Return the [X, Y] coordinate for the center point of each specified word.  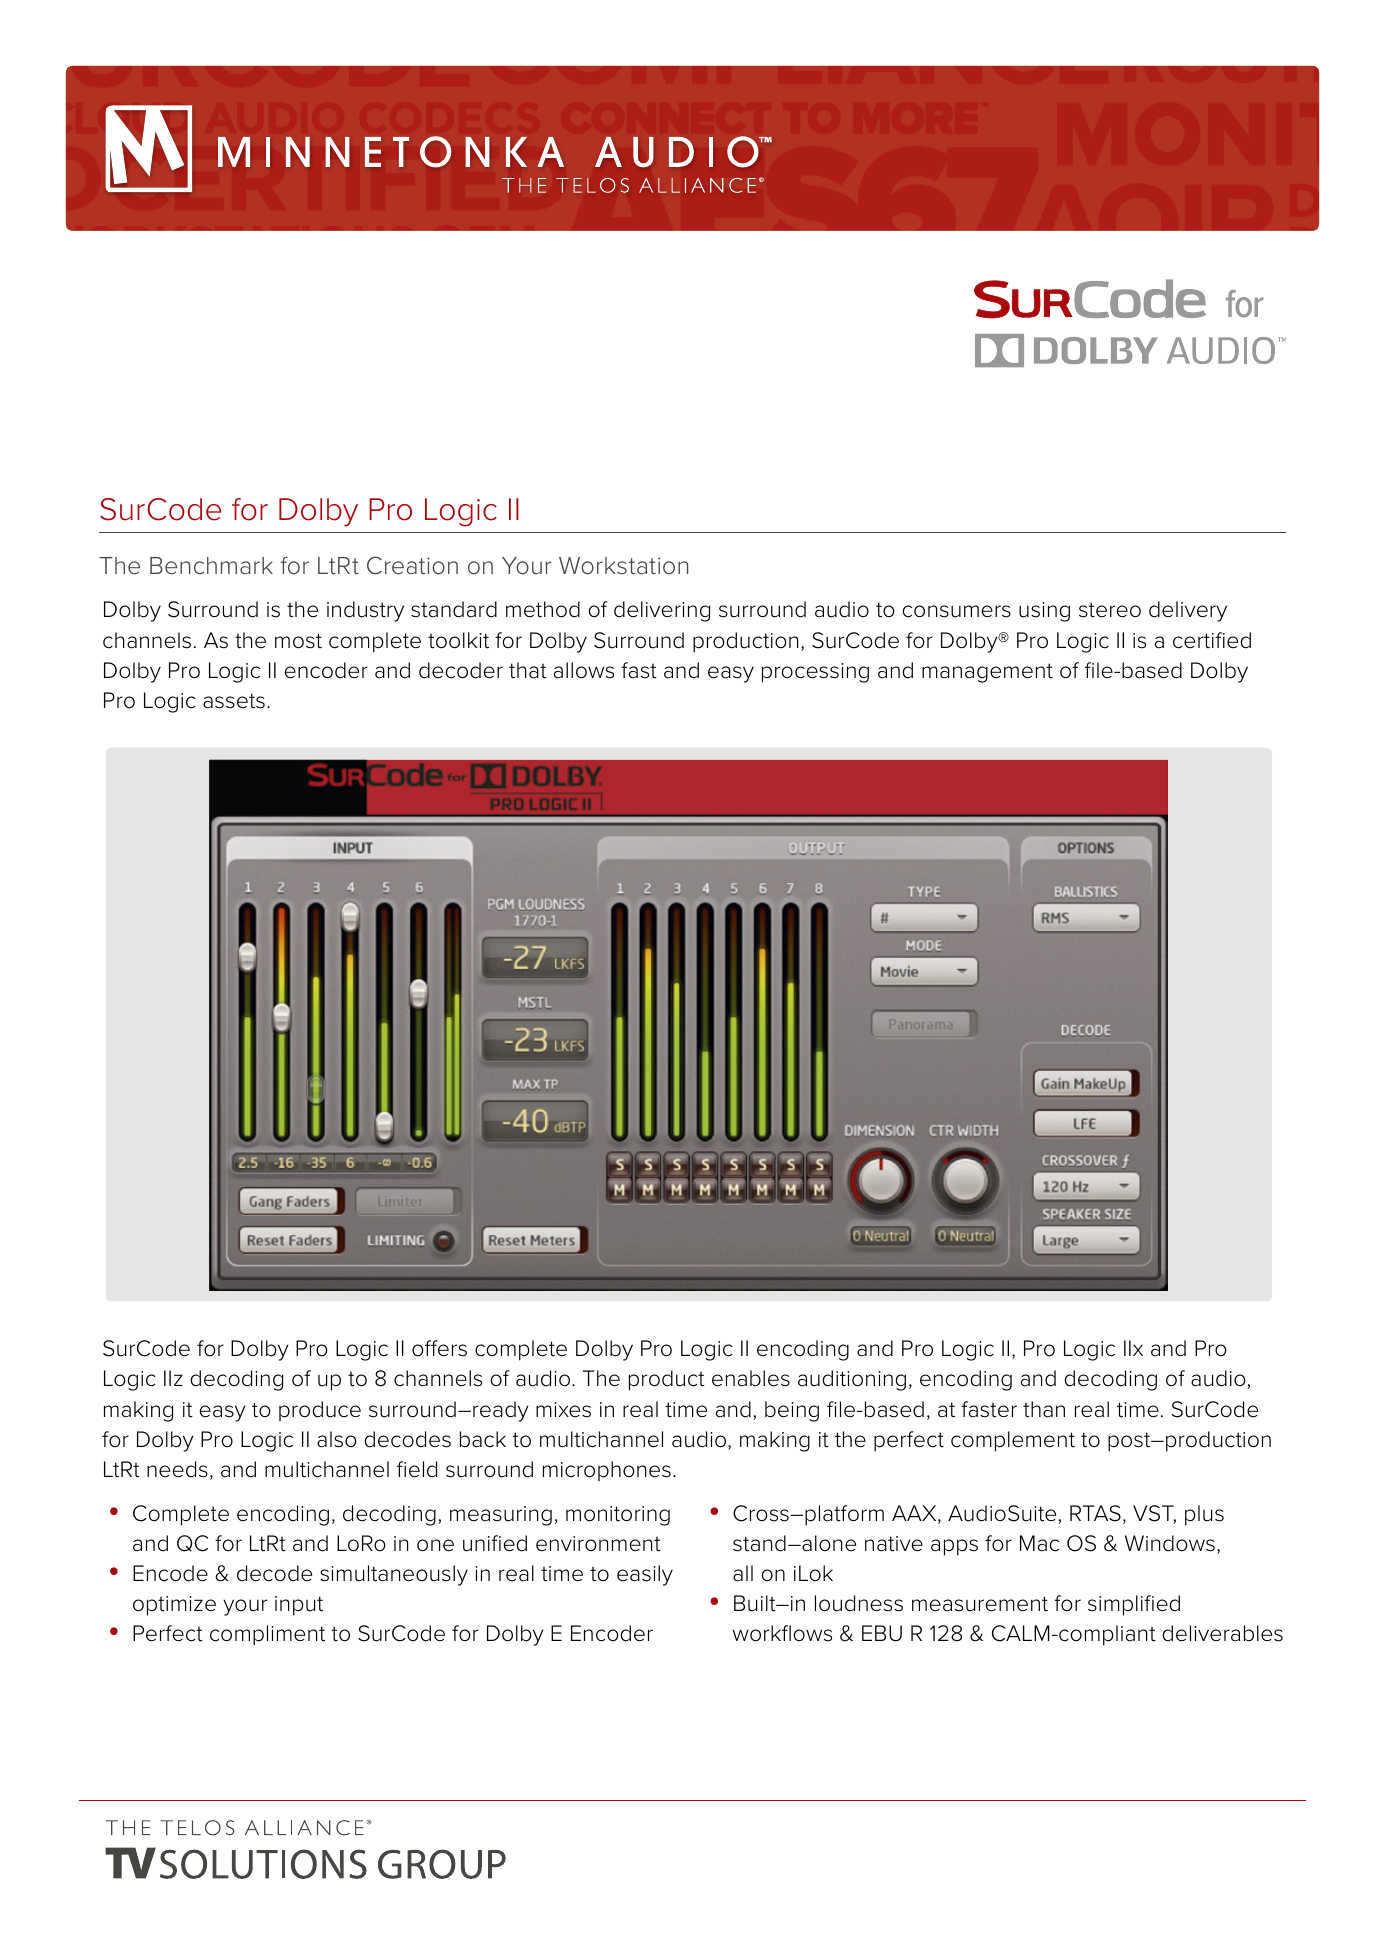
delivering [662, 611]
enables [751, 1378]
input [299, 1606]
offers [439, 1348]
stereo [1110, 610]
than [1044, 1409]
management [987, 673]
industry [365, 611]
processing [815, 673]
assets [234, 701]
